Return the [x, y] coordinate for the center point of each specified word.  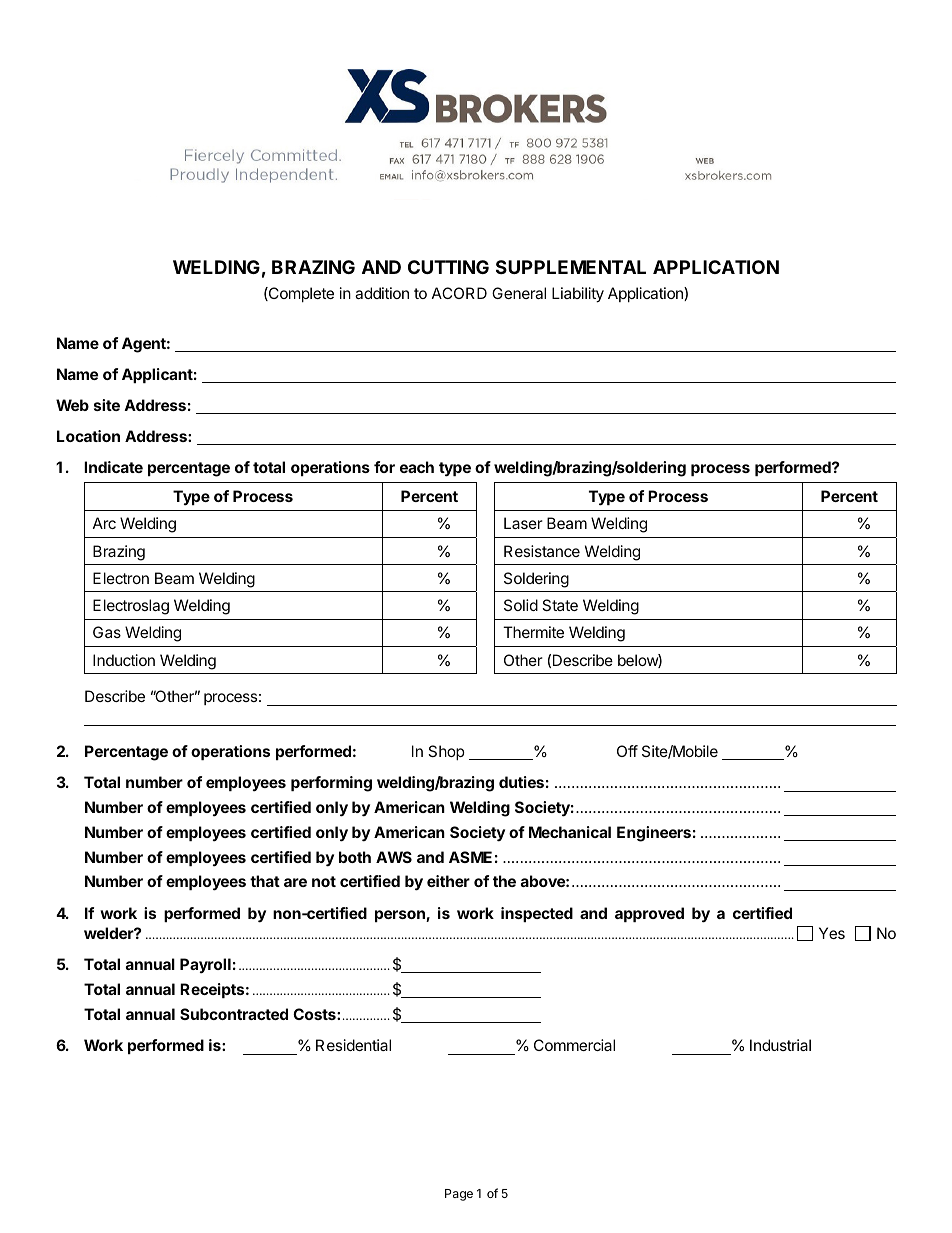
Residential [353, 1045]
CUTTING [448, 267]
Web [72, 405]
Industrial [780, 1045]
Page [459, 1195]
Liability [578, 295]
